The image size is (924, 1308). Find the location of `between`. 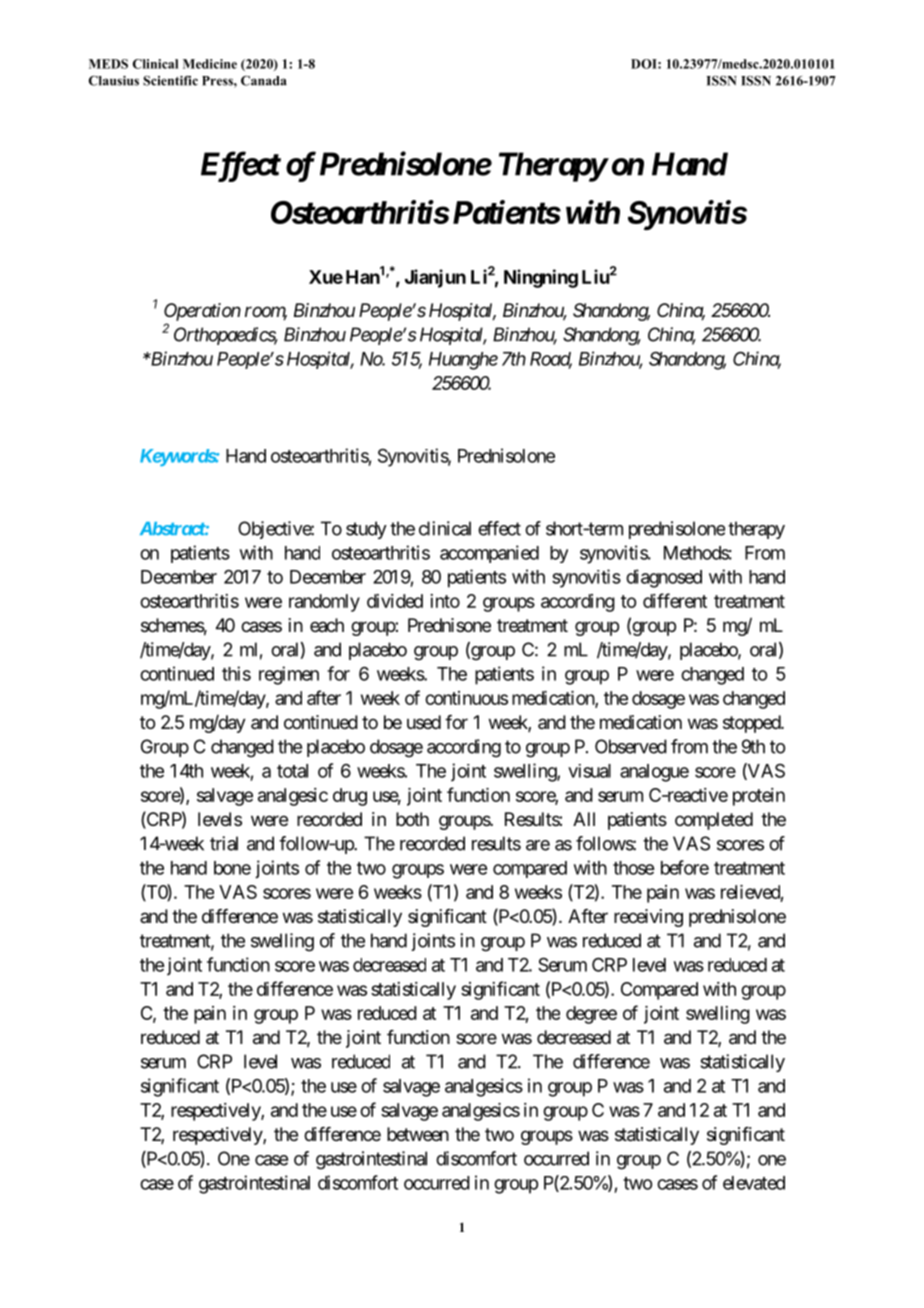

between is located at coordinates (418, 1134).
